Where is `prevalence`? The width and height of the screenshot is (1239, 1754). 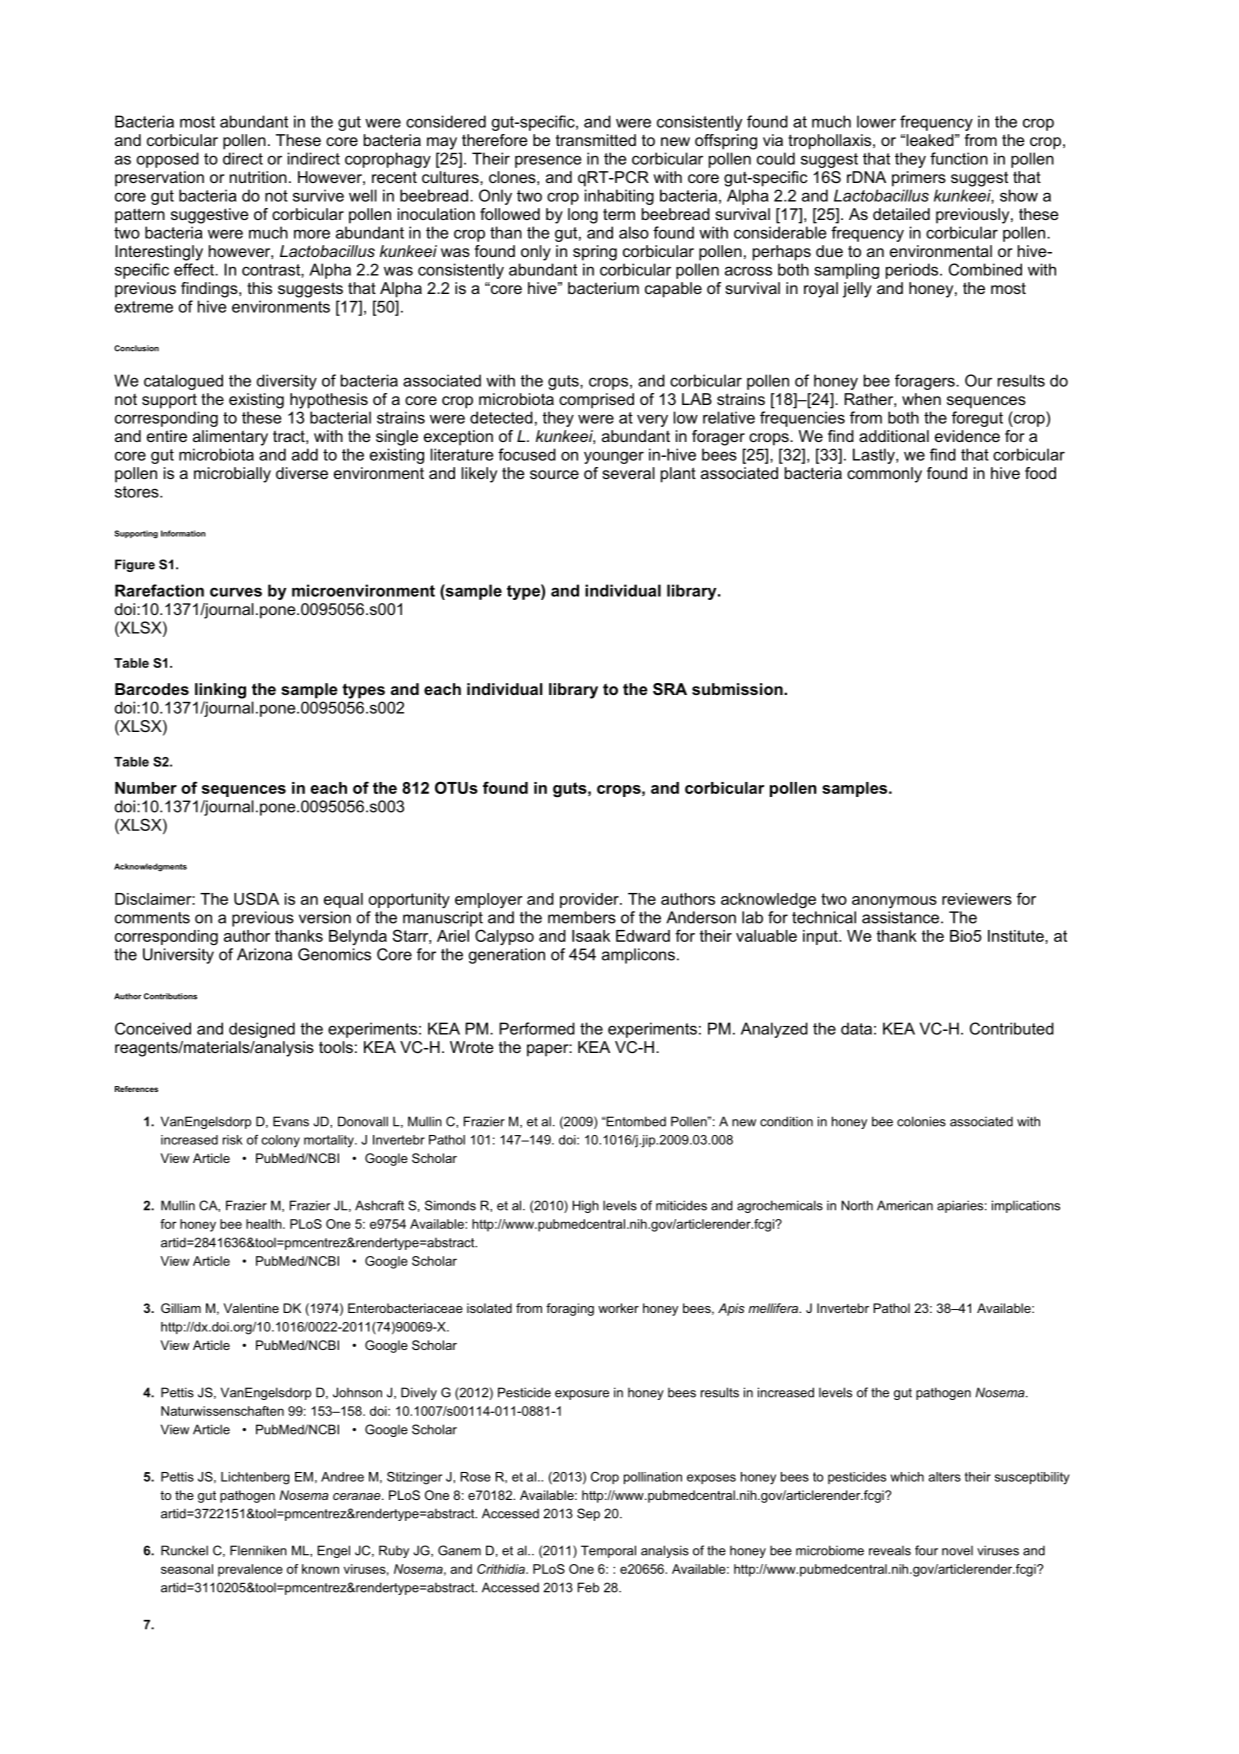
prevalence is located at coordinates (250, 1570).
